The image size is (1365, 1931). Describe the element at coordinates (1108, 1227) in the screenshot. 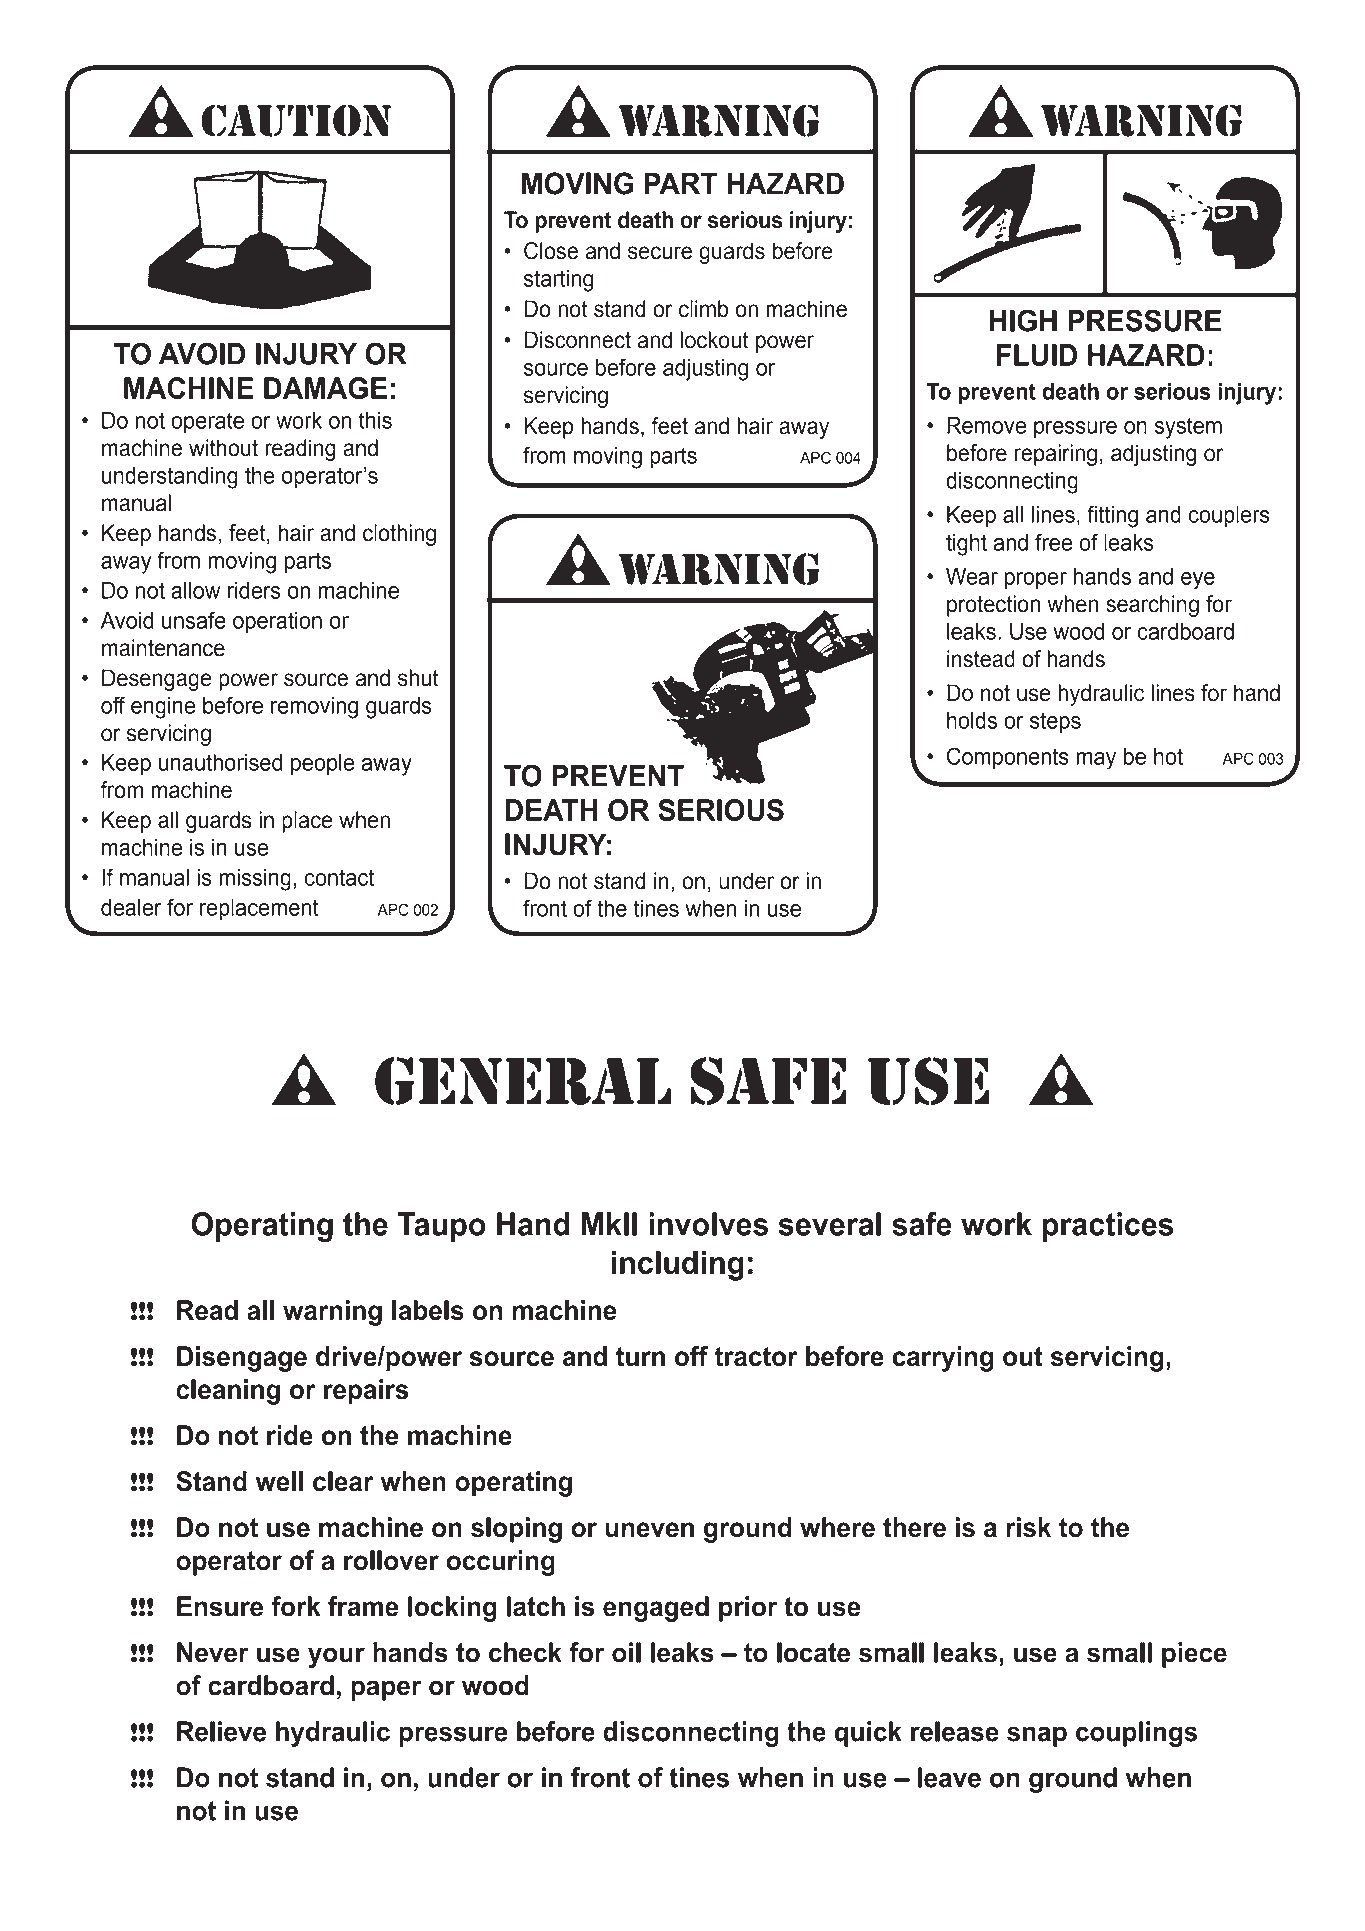

I see `practices` at that location.
